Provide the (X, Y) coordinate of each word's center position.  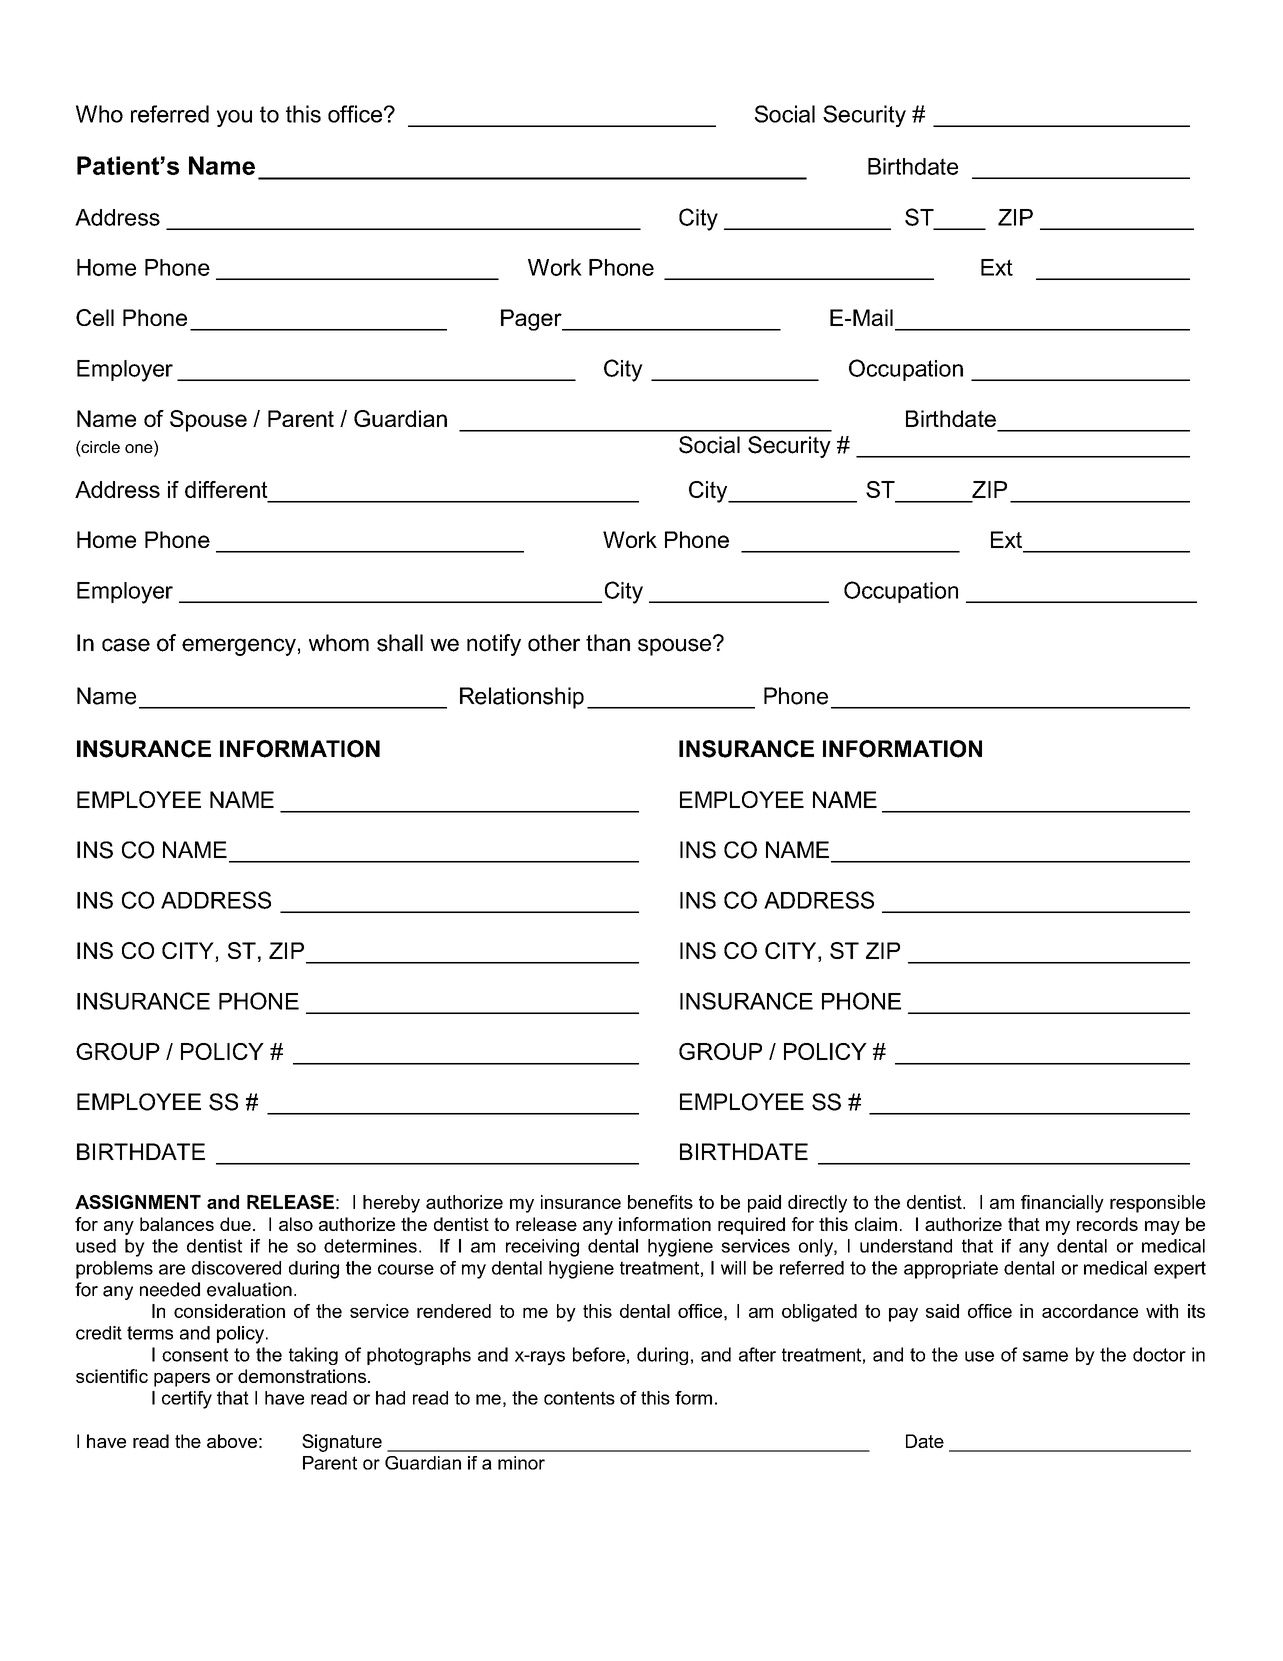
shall (400, 643)
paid (764, 1204)
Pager (532, 320)
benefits (660, 1202)
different (226, 489)
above (232, 1441)
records (1107, 1224)
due (235, 1224)
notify (494, 645)
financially (1062, 1204)
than (608, 643)
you (234, 118)
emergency (239, 647)
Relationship (522, 698)
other (554, 643)
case (126, 645)
